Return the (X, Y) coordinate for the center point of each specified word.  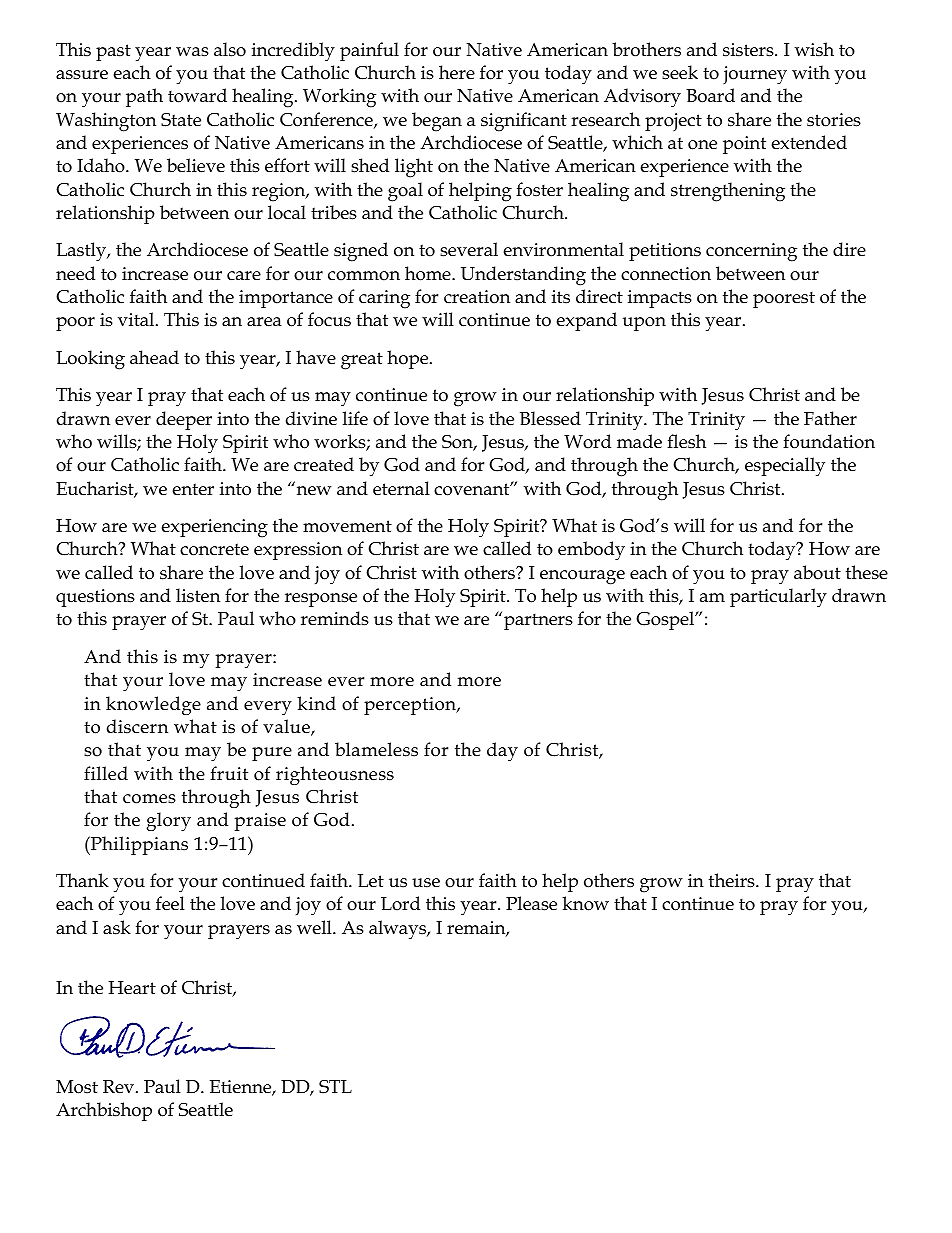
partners (538, 621)
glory (168, 821)
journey (755, 75)
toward (197, 95)
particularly (778, 598)
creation (477, 297)
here (457, 72)
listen (198, 595)
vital (137, 319)
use (426, 883)
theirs (733, 880)
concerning (751, 252)
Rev (118, 1087)
